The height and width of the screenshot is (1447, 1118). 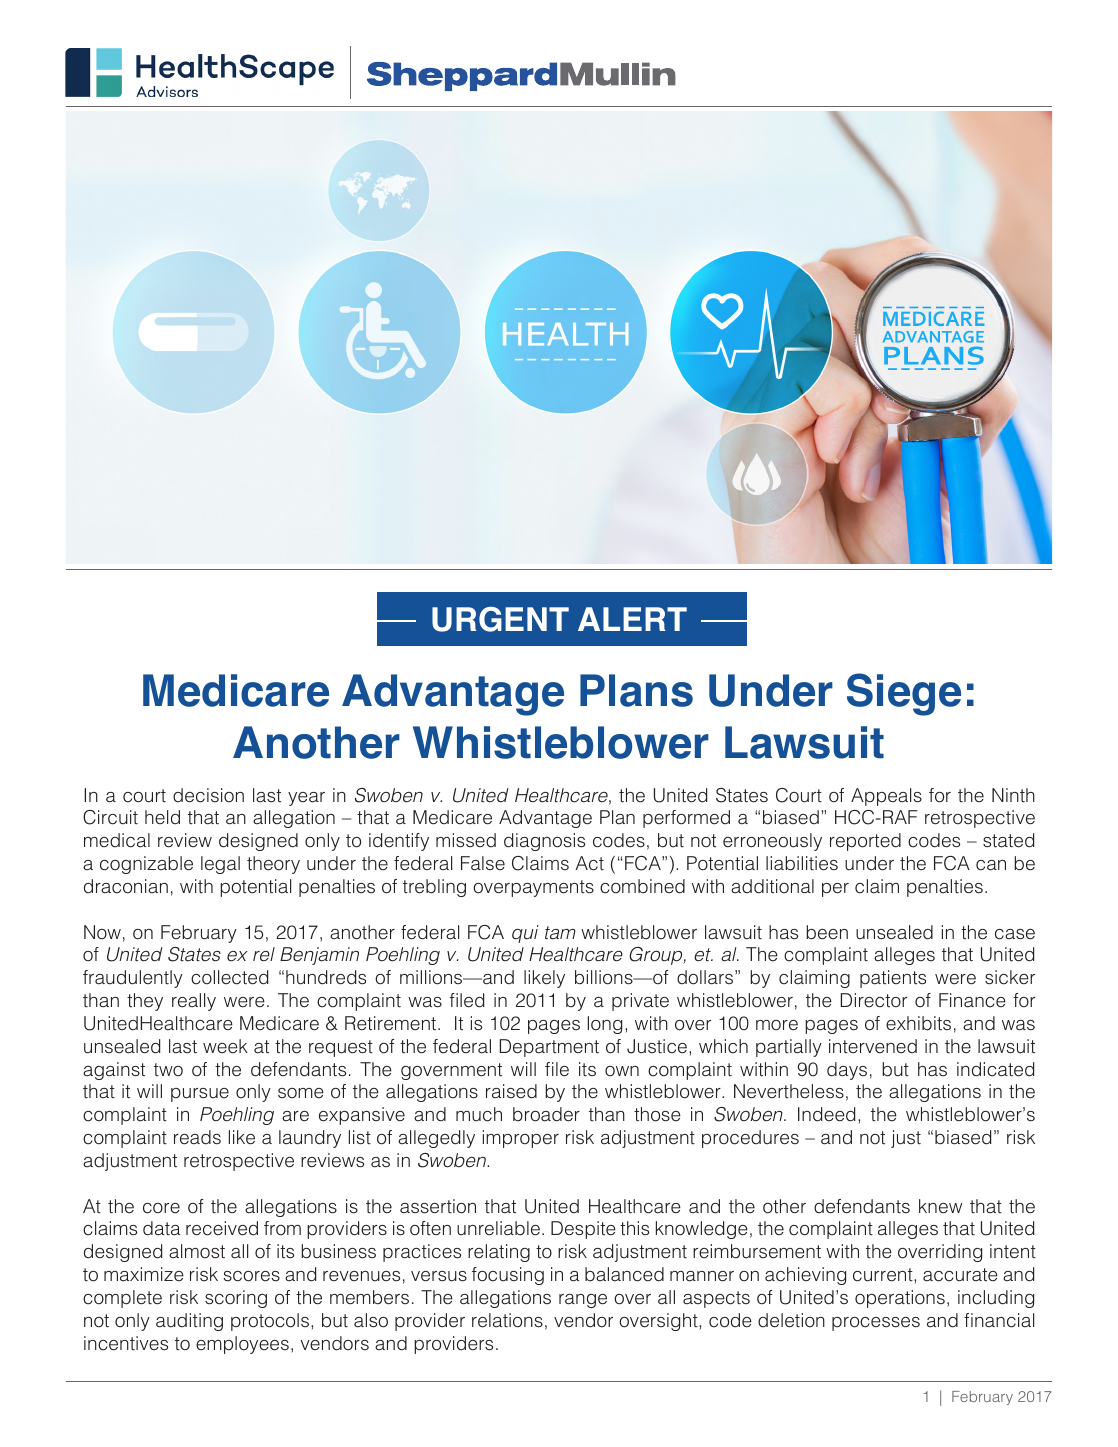 I want to click on URGENT, so click(x=500, y=619).
